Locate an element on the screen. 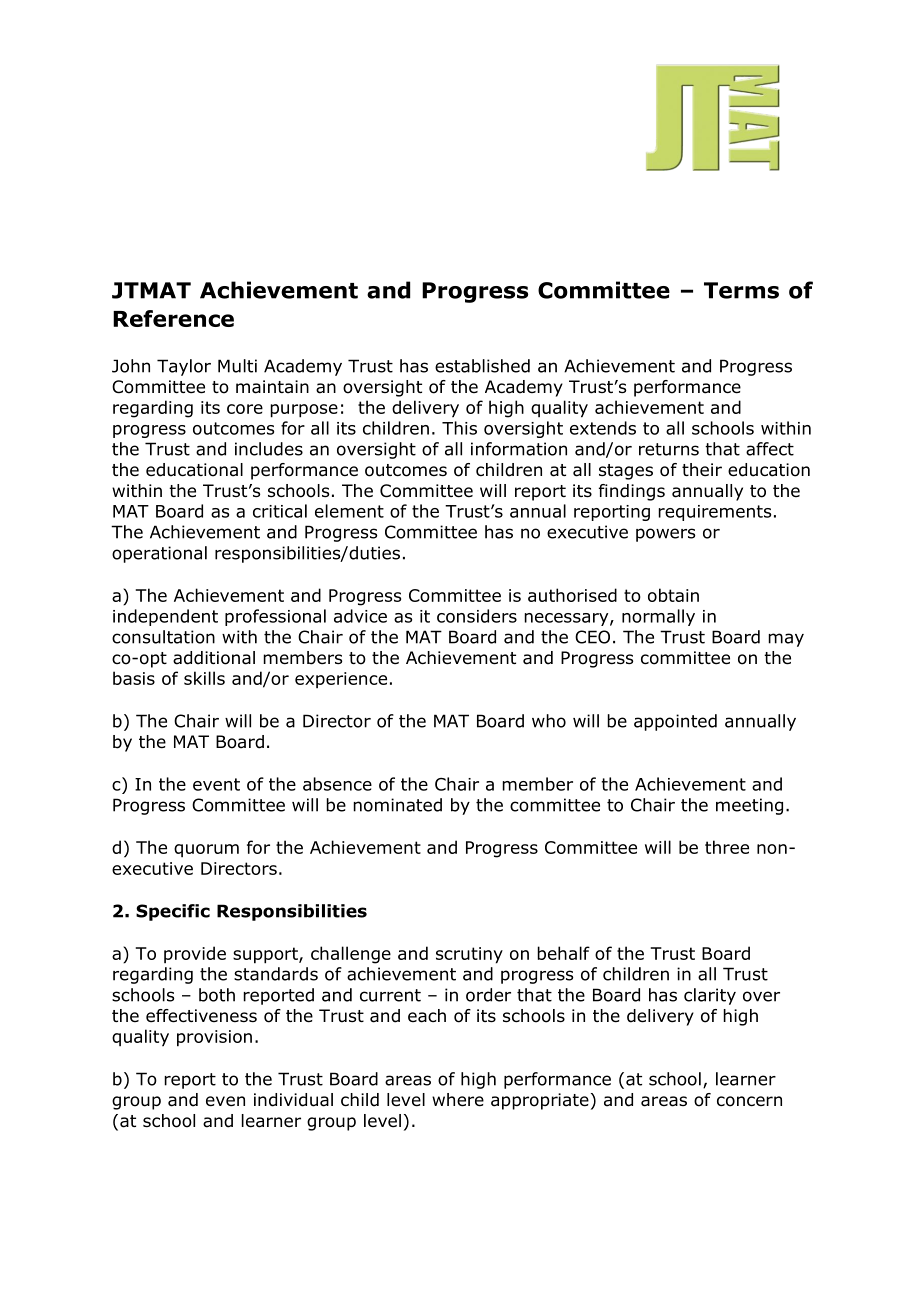 The width and height of the screenshot is (924, 1308). established is located at coordinates (482, 366).
